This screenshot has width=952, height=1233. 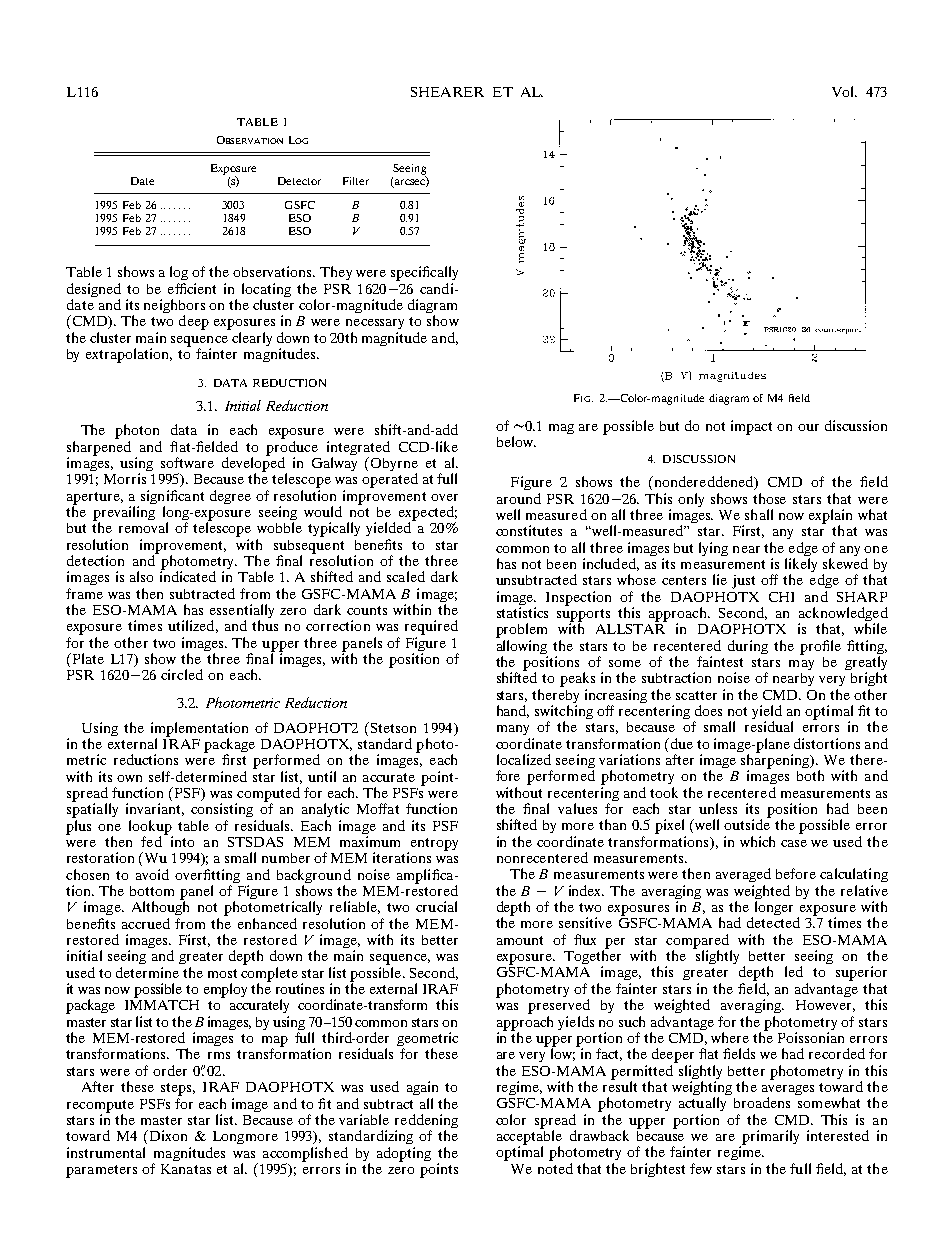 What do you see at coordinates (433, 845) in the screenshot?
I see `entropy` at bounding box center [433, 845].
